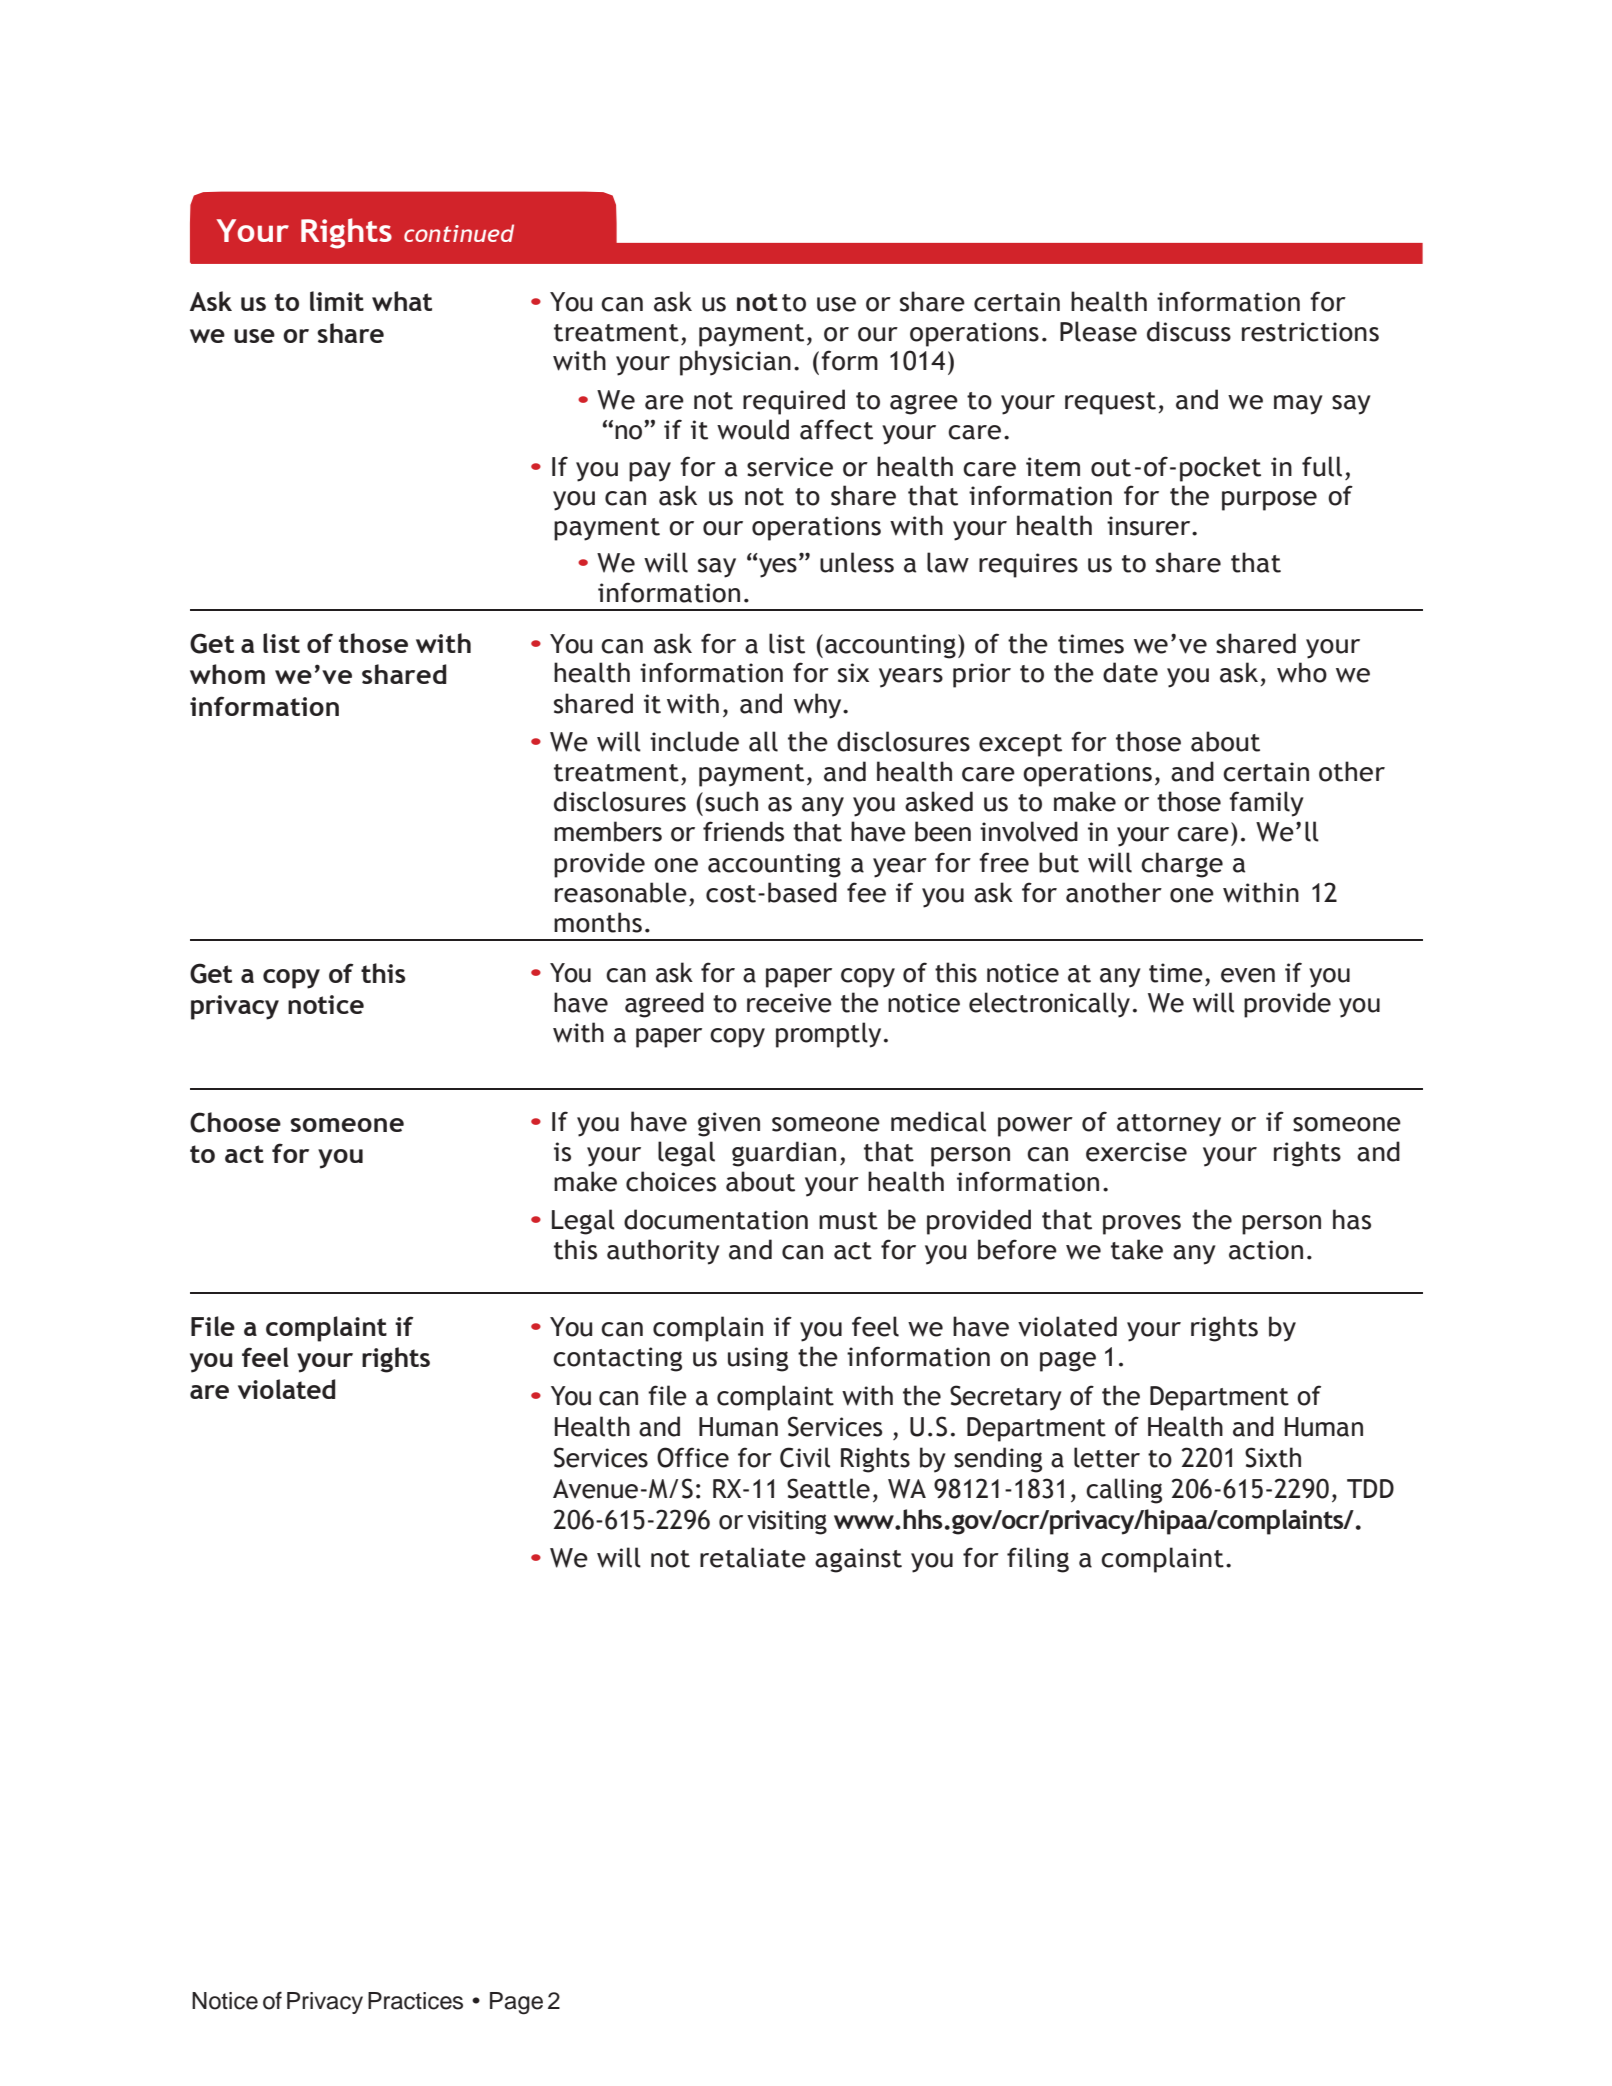  I want to click on insurer, so click(1150, 526).
